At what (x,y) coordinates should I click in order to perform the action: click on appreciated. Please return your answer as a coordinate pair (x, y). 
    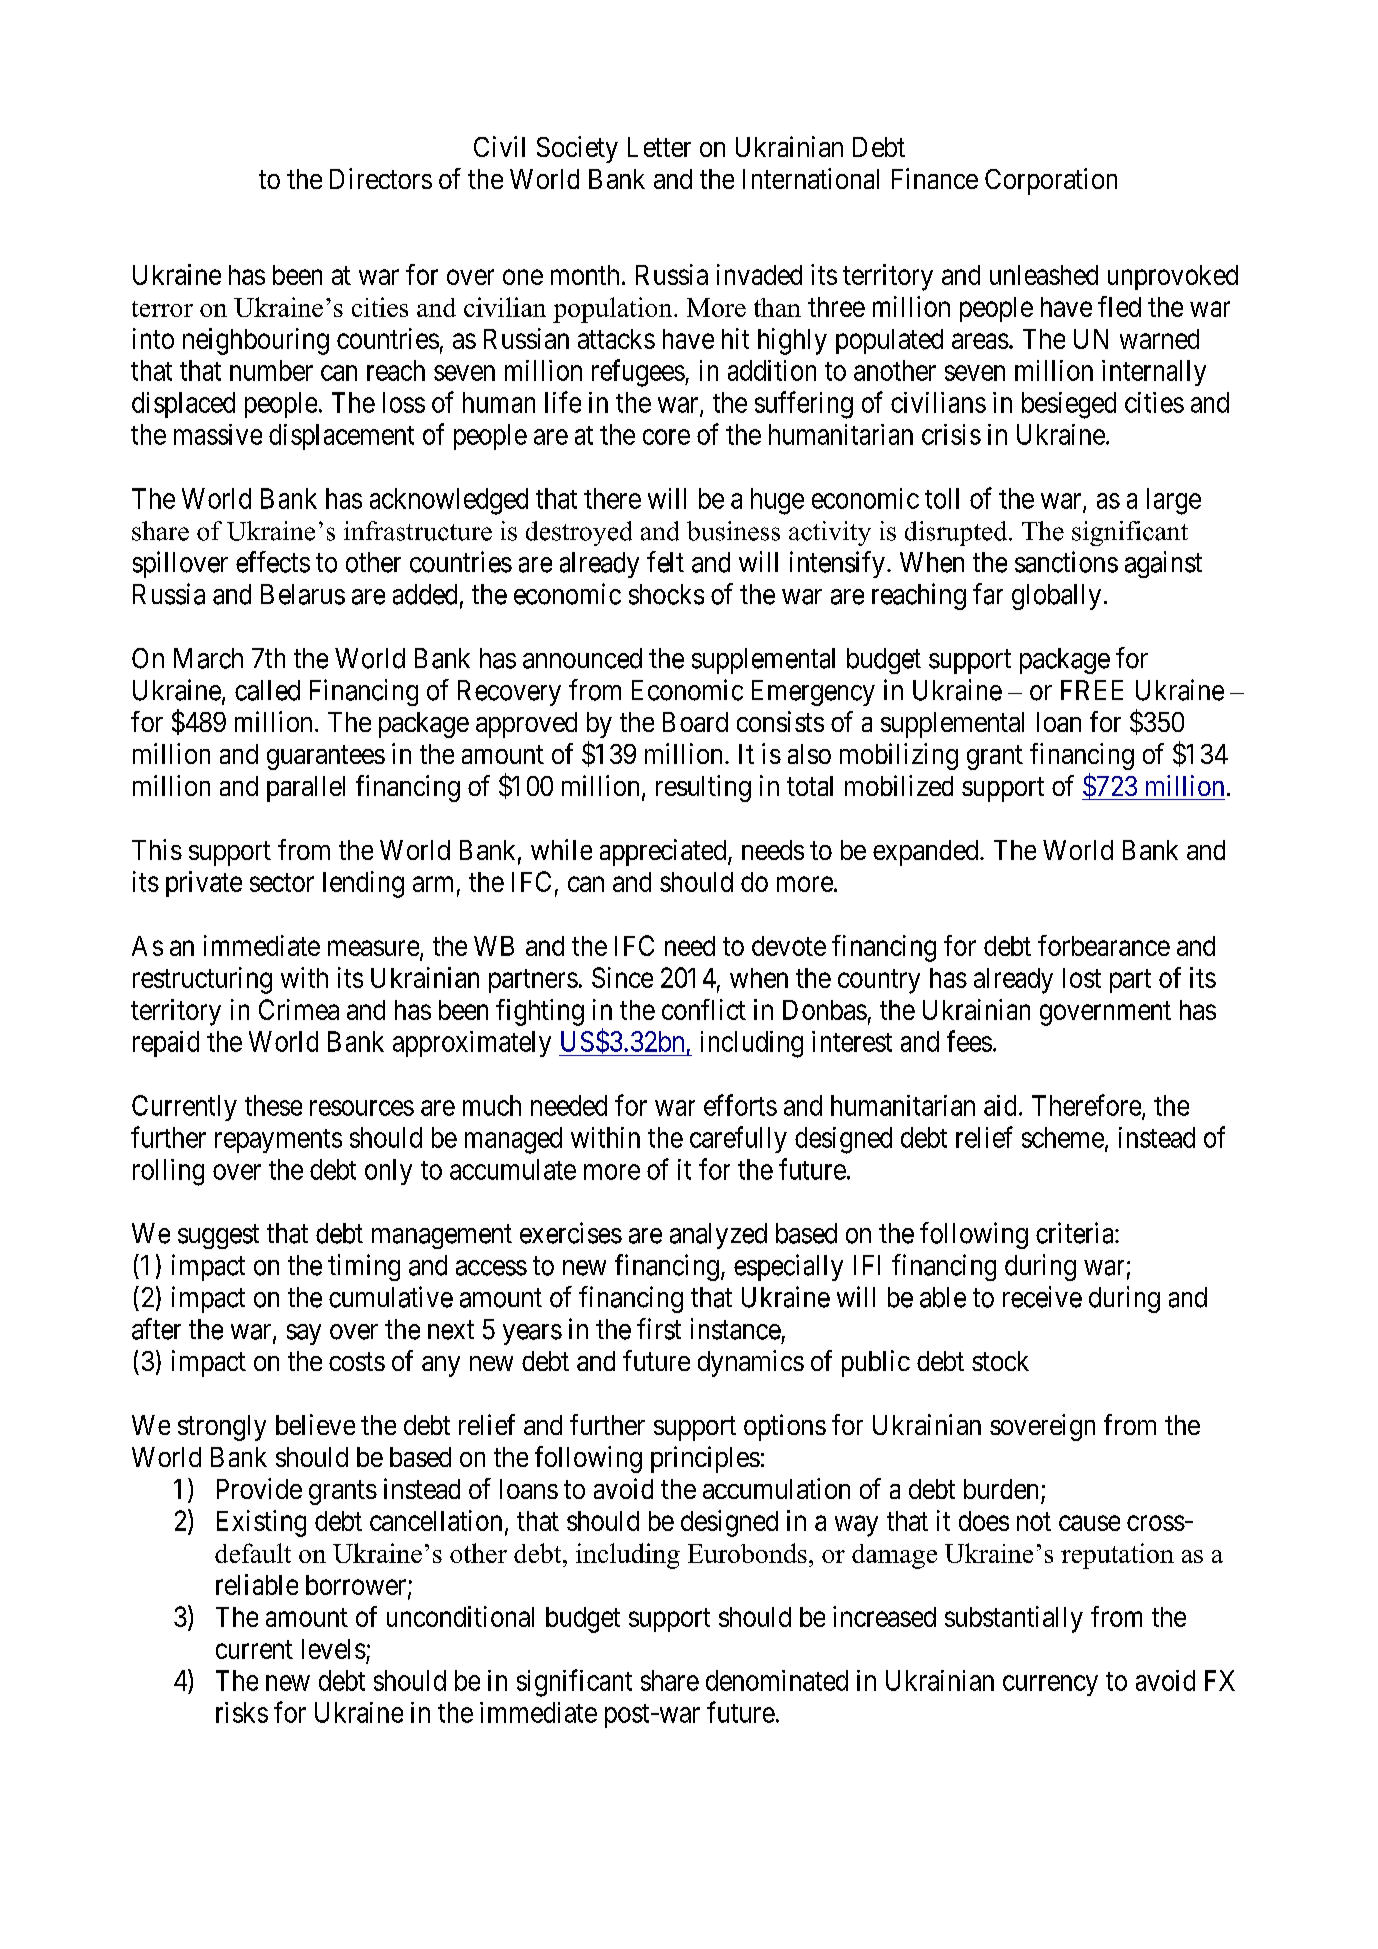
    Looking at the image, I should click on (664, 852).
